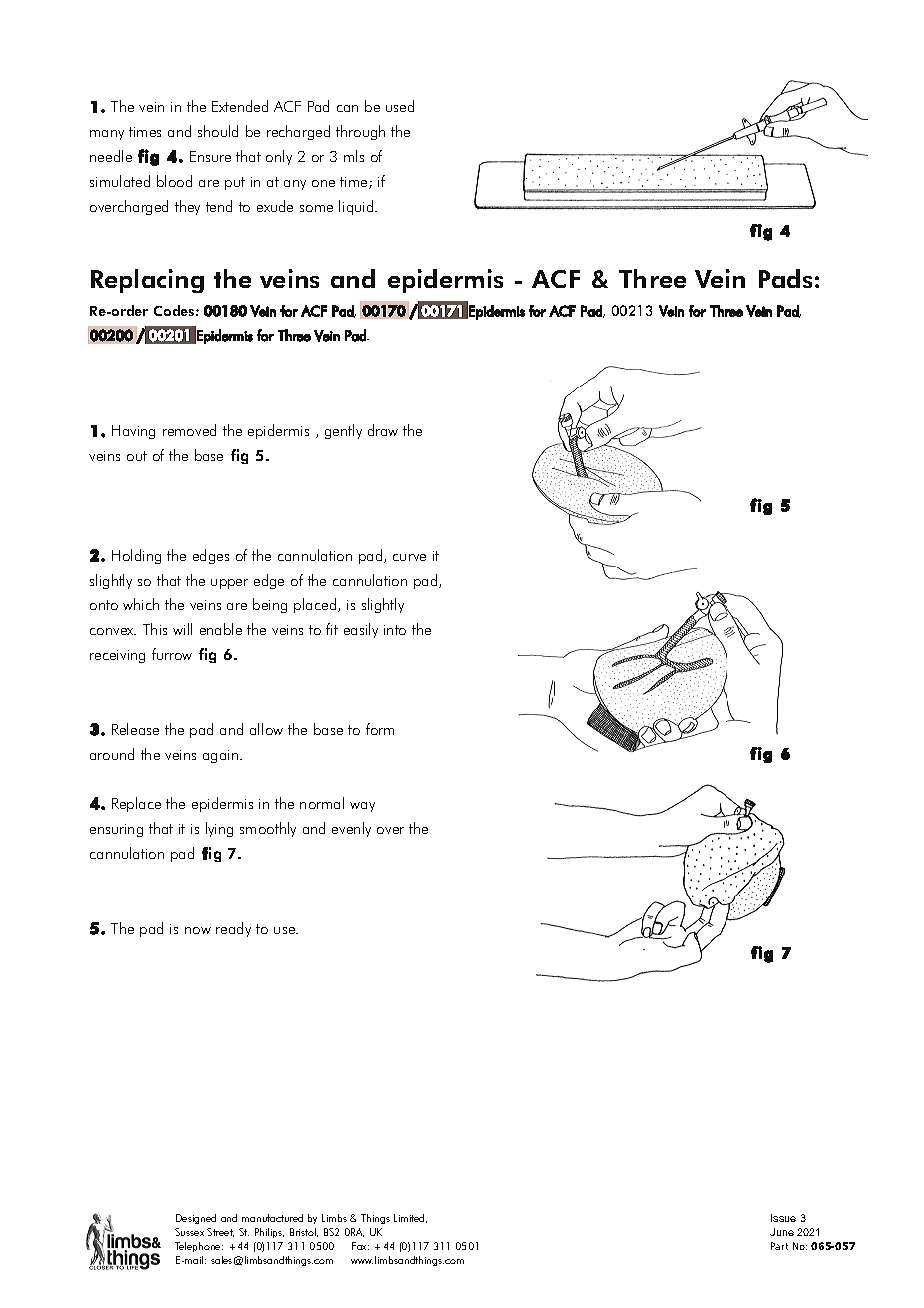 The image size is (924, 1308). Describe the element at coordinates (137, 456) in the screenshot. I see `out` at that location.
